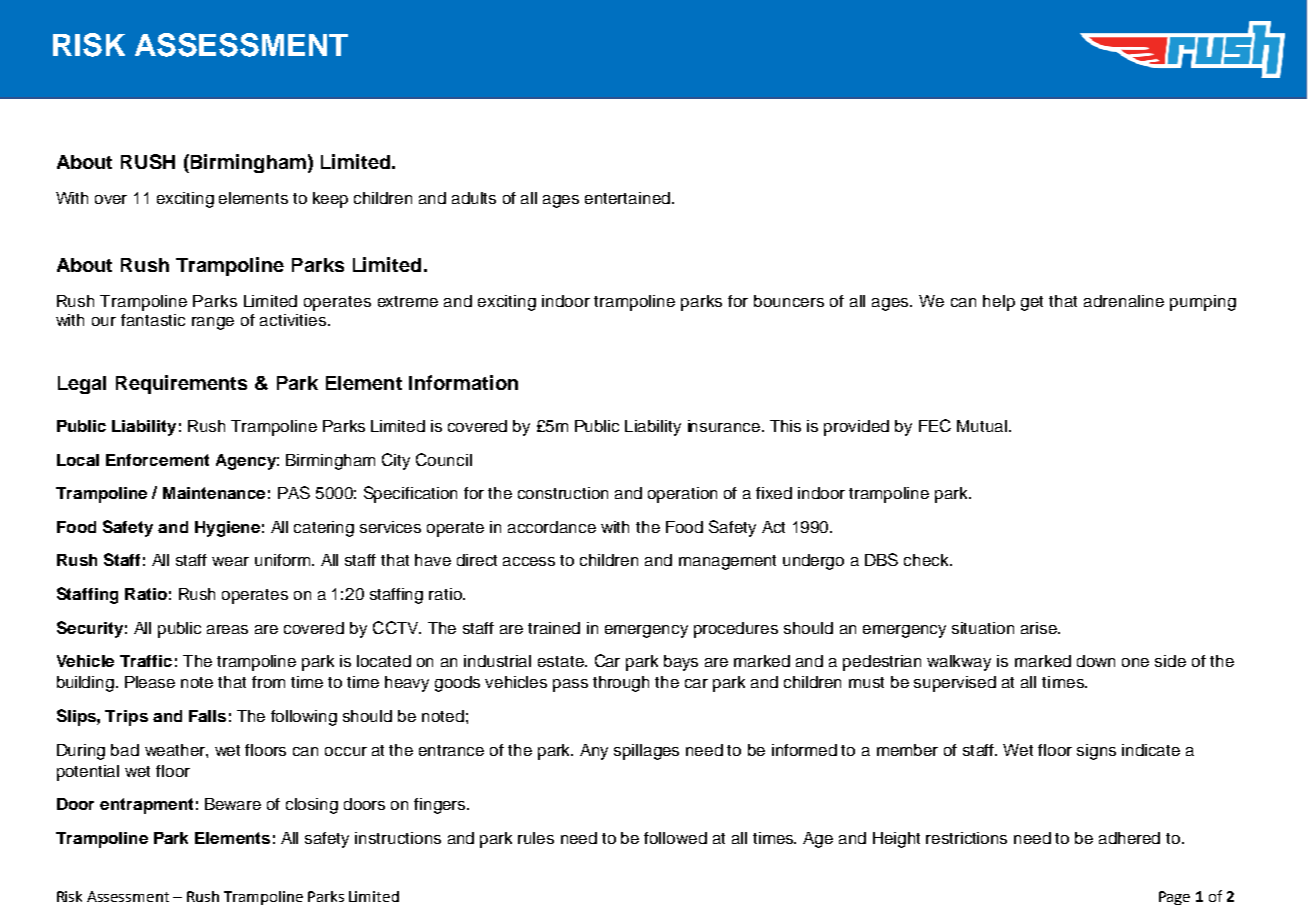  What do you see at coordinates (627, 198) in the page?
I see `entertained` at bounding box center [627, 198].
